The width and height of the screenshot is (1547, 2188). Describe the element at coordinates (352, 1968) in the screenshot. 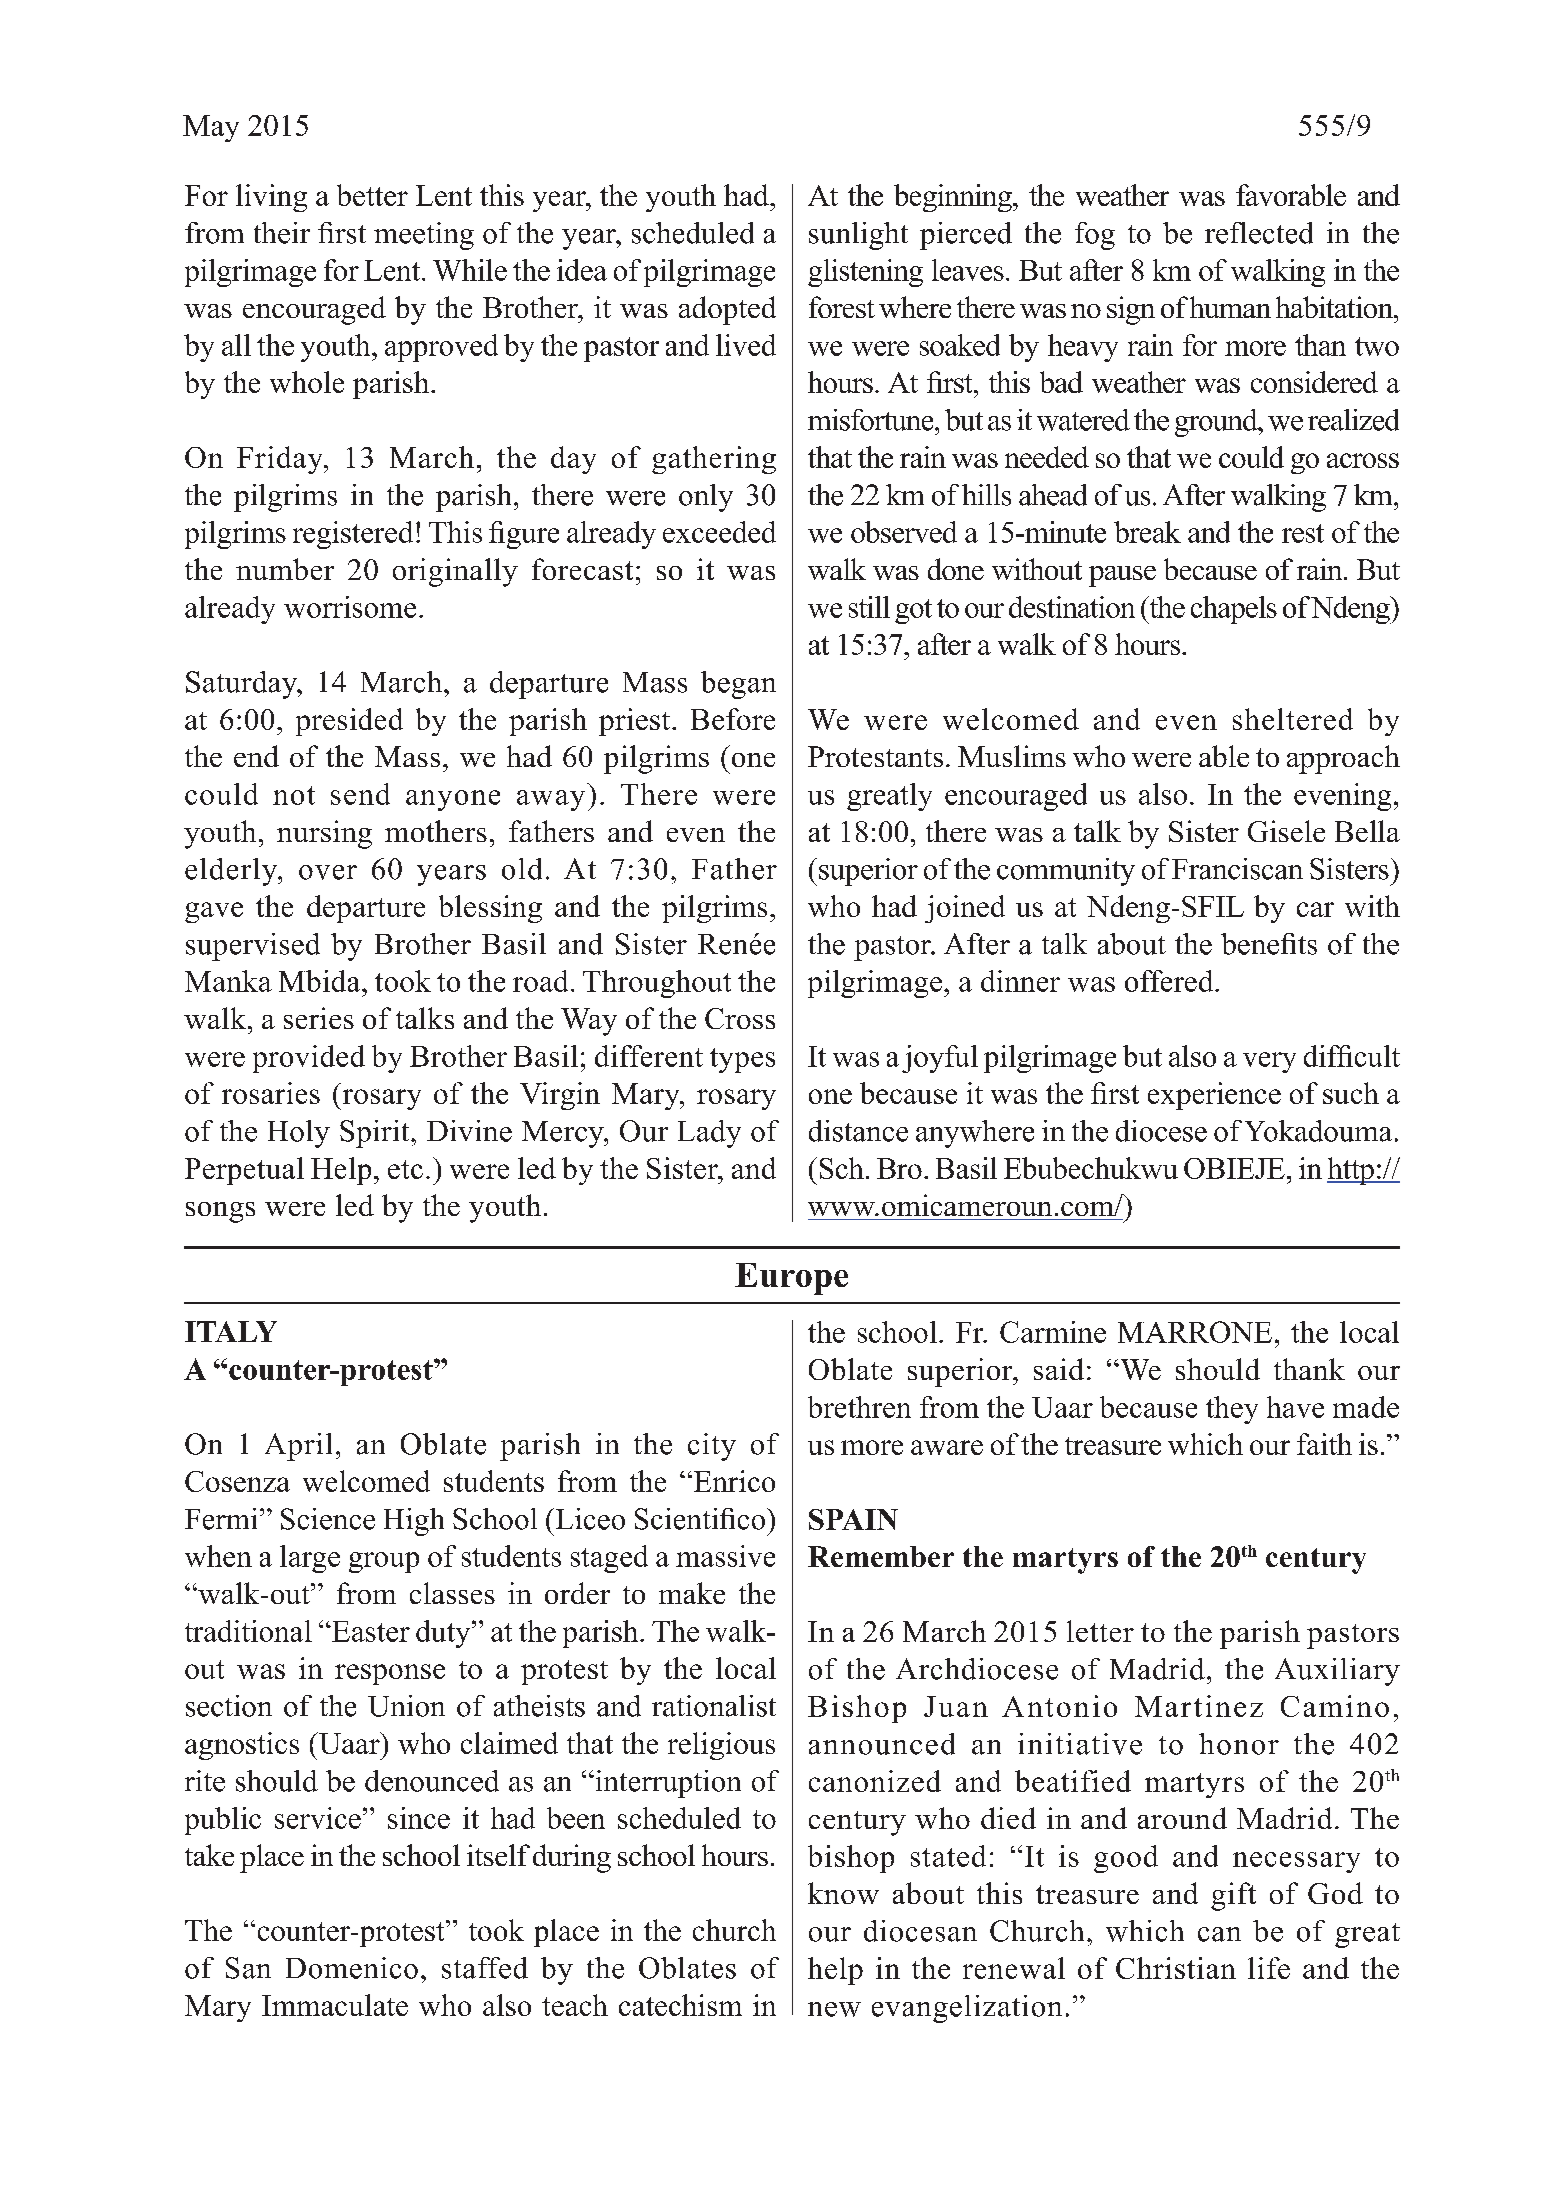

I see `Domenico` at that location.
